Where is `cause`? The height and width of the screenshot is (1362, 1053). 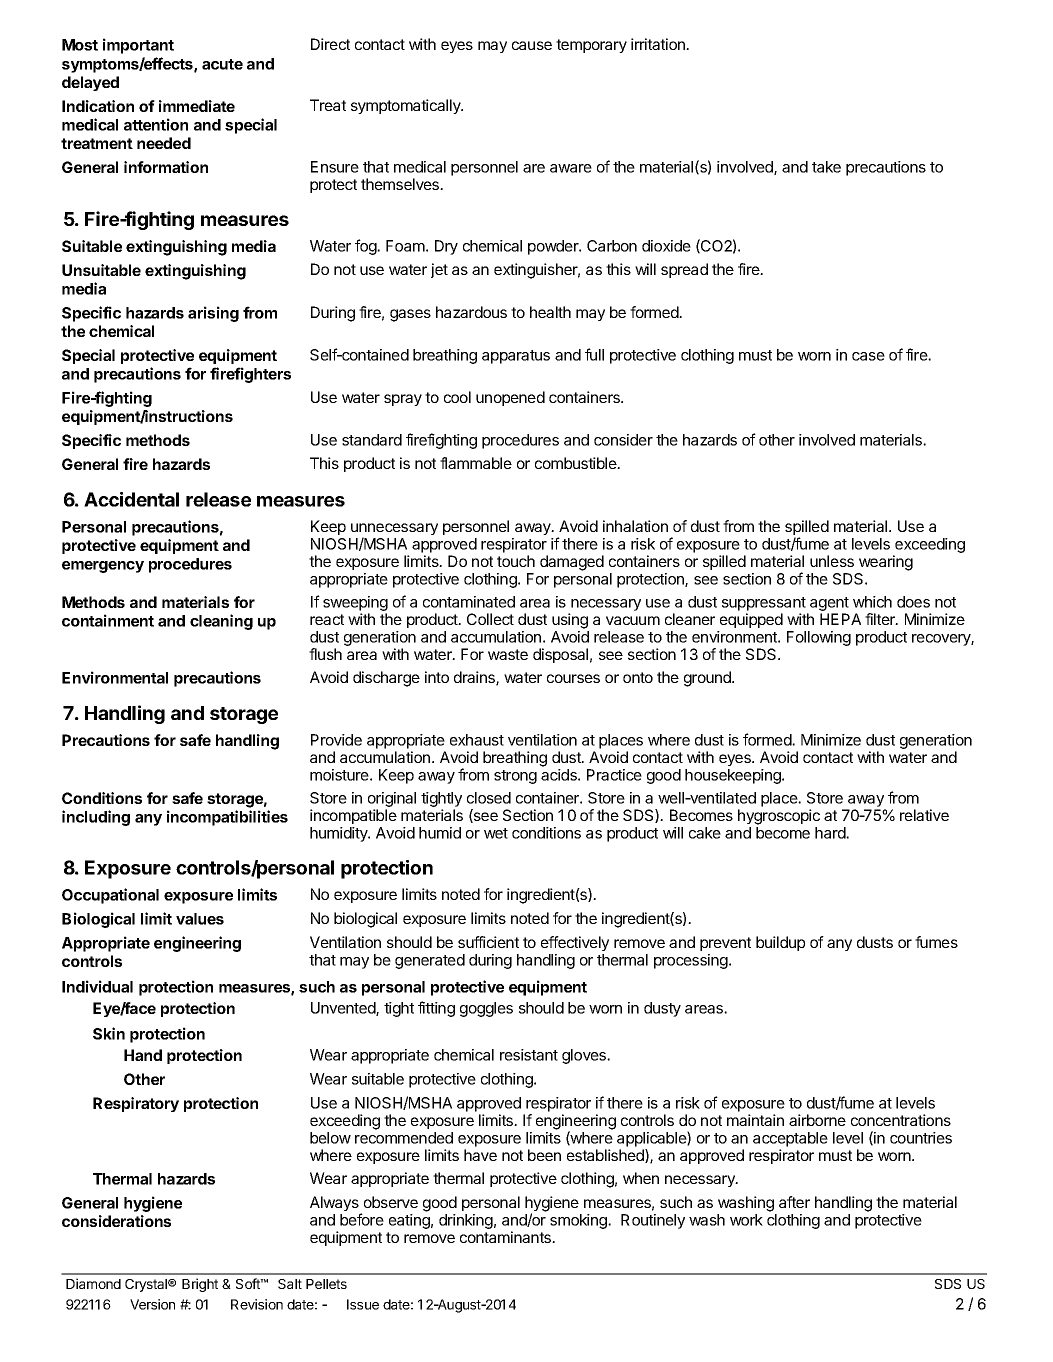
cause is located at coordinates (532, 45).
